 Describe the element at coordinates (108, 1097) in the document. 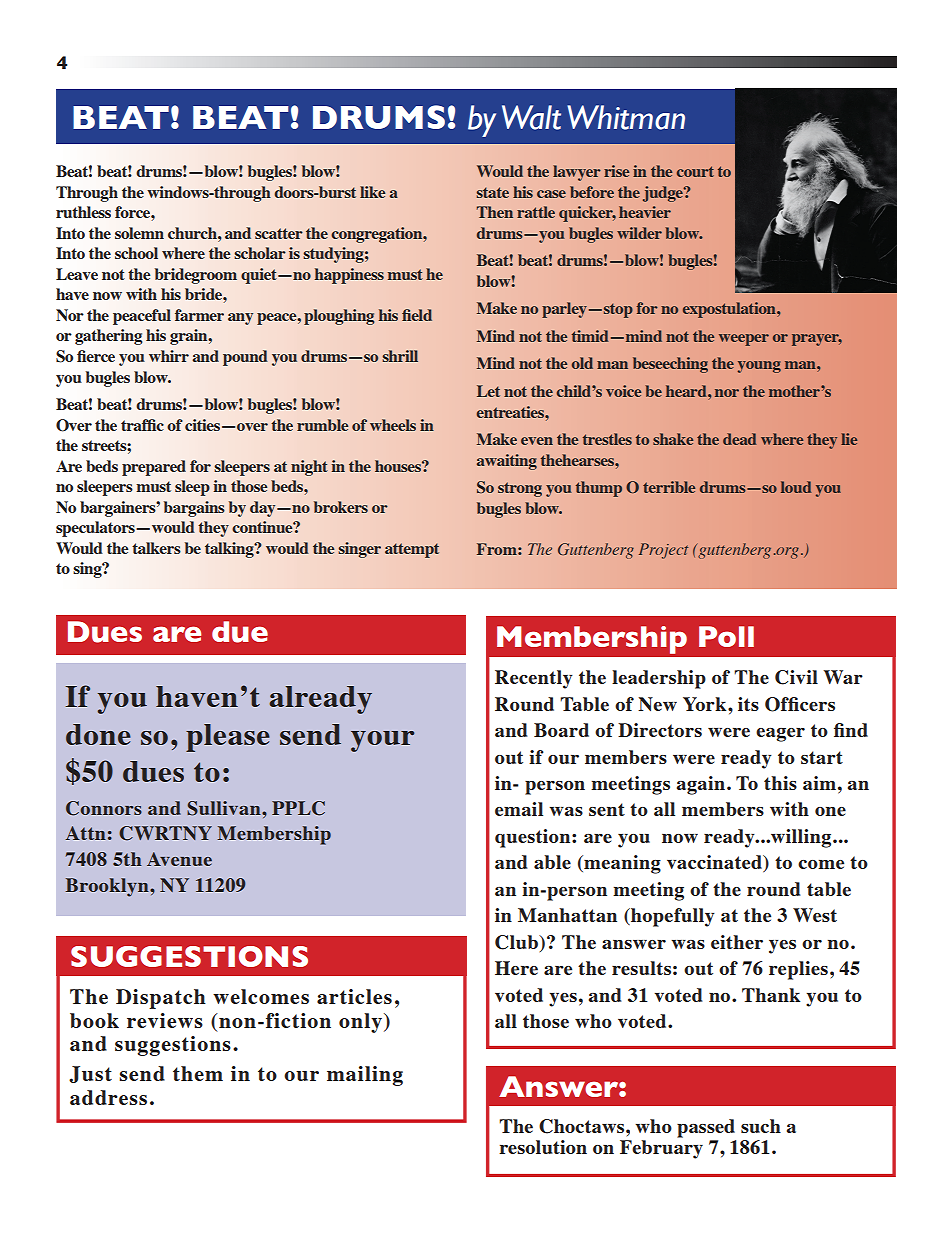

I see `address` at that location.
